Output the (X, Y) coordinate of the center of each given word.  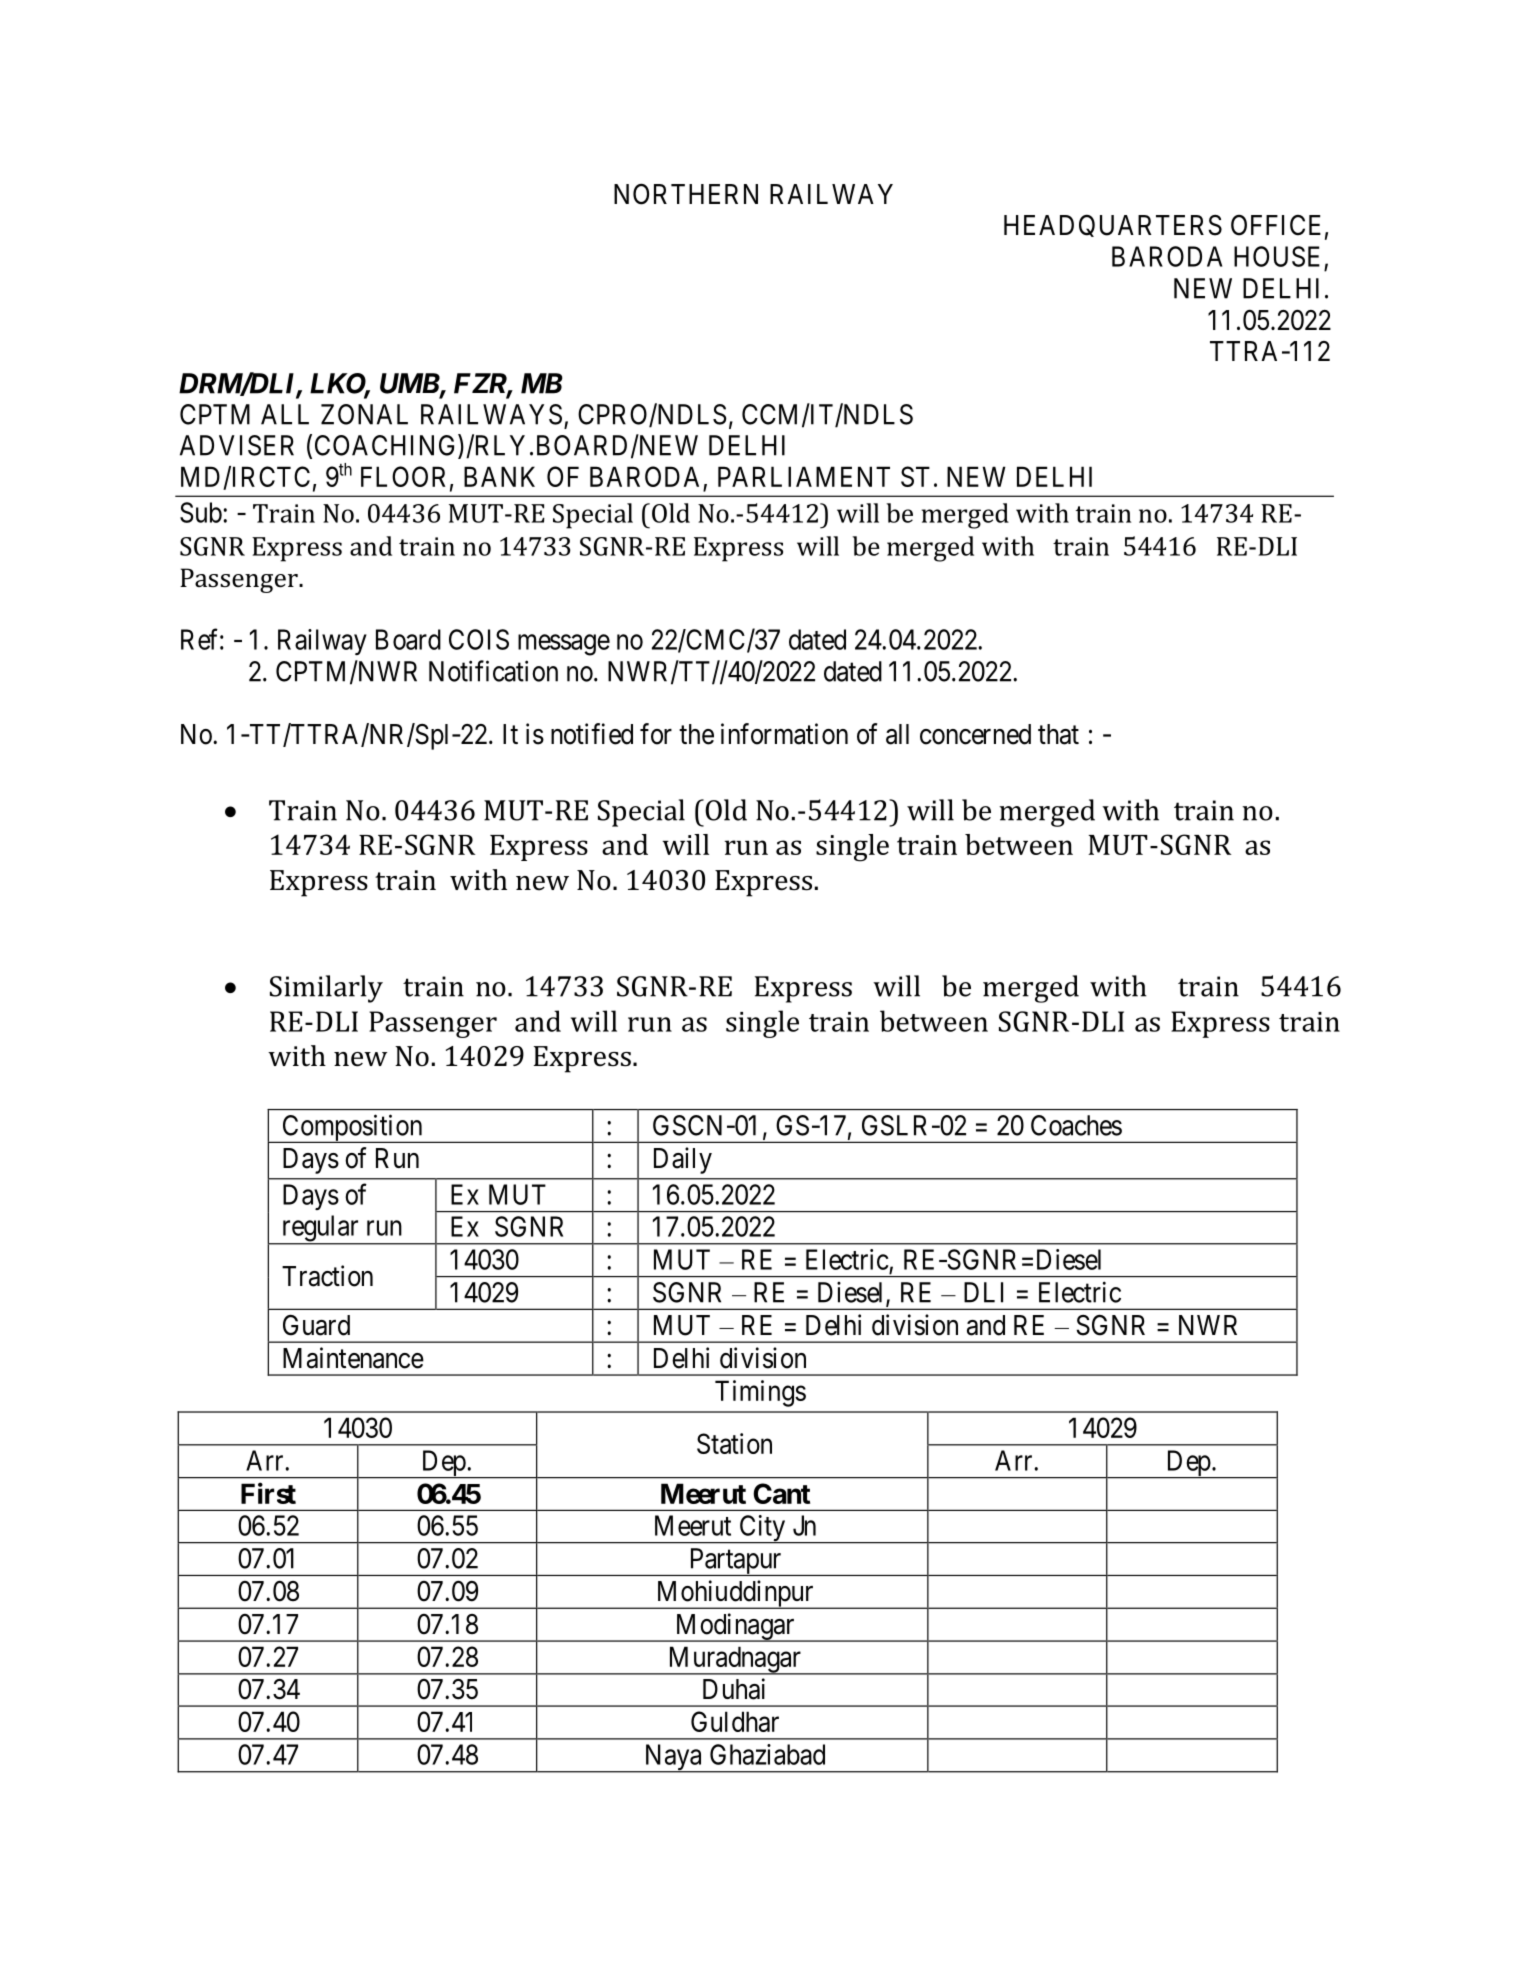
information (784, 734)
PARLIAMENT (804, 476)
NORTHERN (686, 194)
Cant (781, 1493)
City (762, 1529)
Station (734, 1443)
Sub (201, 512)
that (1058, 734)
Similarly (326, 989)
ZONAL (364, 414)
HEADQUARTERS (1113, 225)
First (268, 1493)
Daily (683, 1160)
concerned (975, 734)
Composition (352, 1128)
